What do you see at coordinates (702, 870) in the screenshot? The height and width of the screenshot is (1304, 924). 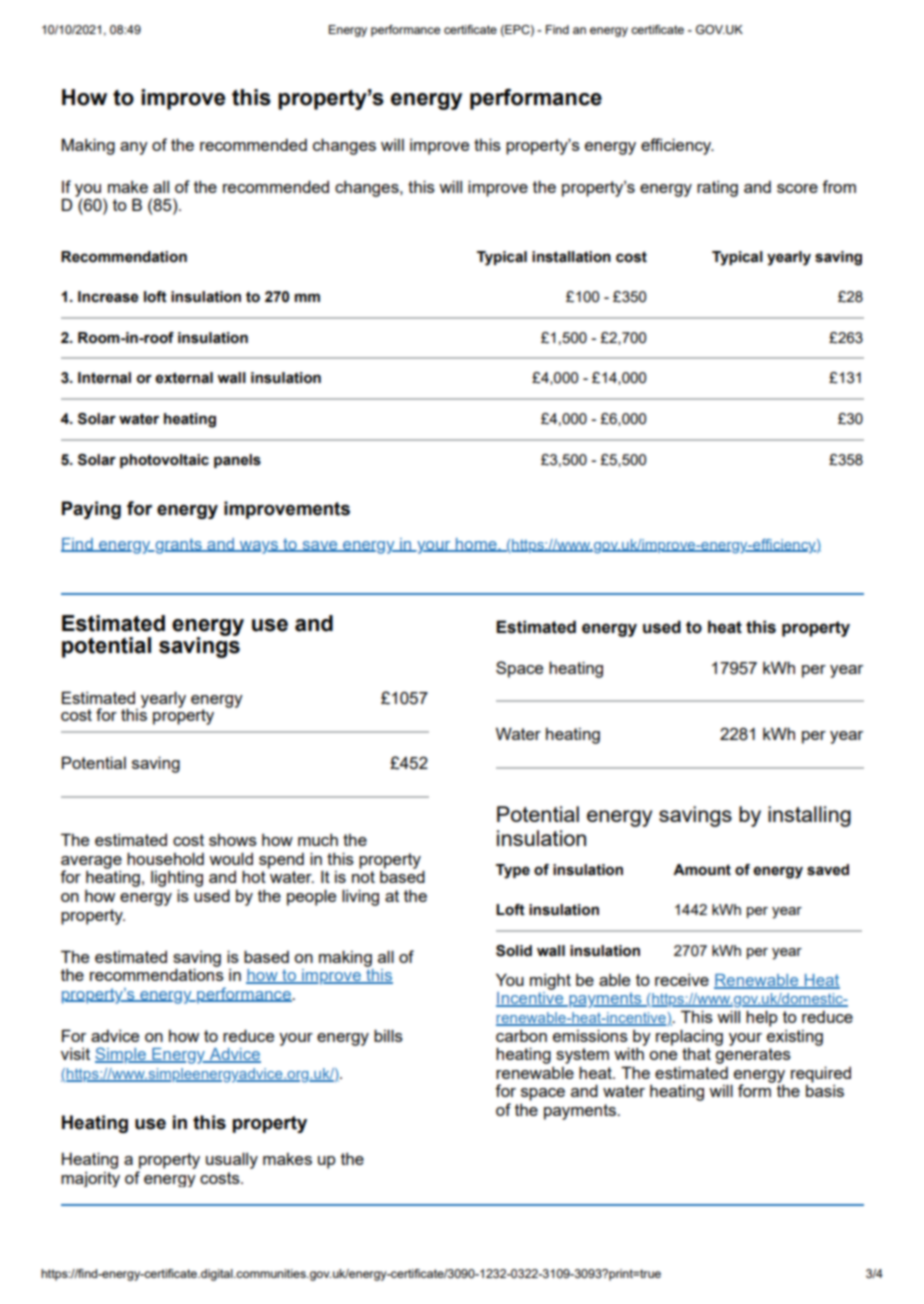 I see `Amount` at bounding box center [702, 870].
